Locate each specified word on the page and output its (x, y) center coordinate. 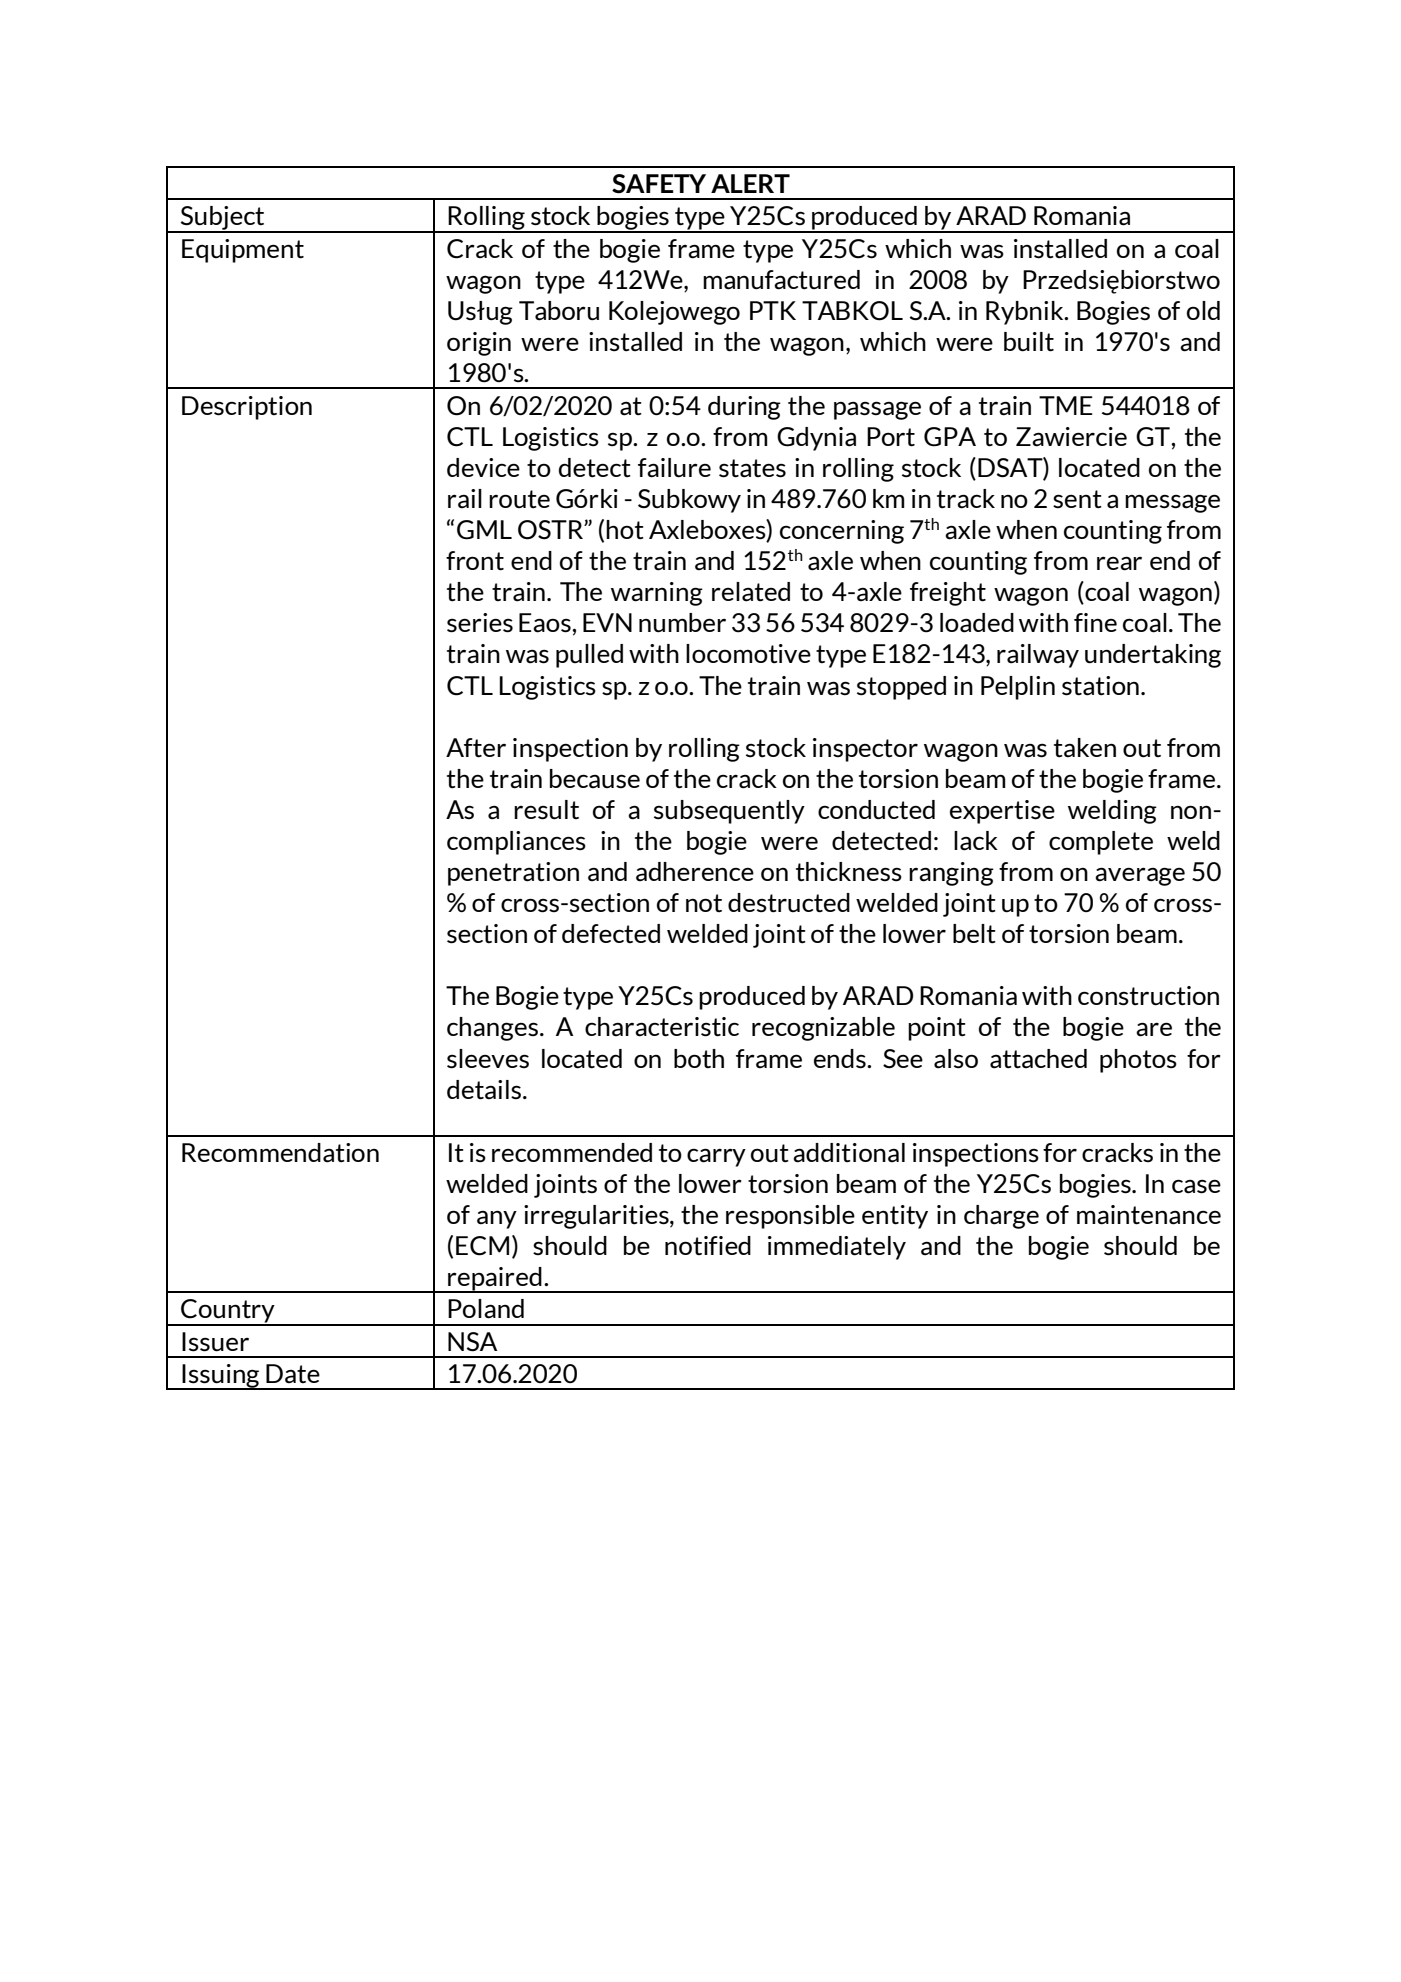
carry (716, 1157)
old (1203, 310)
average (1140, 876)
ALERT (750, 183)
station (1100, 686)
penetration (513, 874)
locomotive (748, 654)
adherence (695, 871)
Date (293, 1373)
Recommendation (280, 1153)
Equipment (243, 251)
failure (674, 468)
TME (1066, 405)
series (480, 623)
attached (1038, 1059)
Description (247, 408)
